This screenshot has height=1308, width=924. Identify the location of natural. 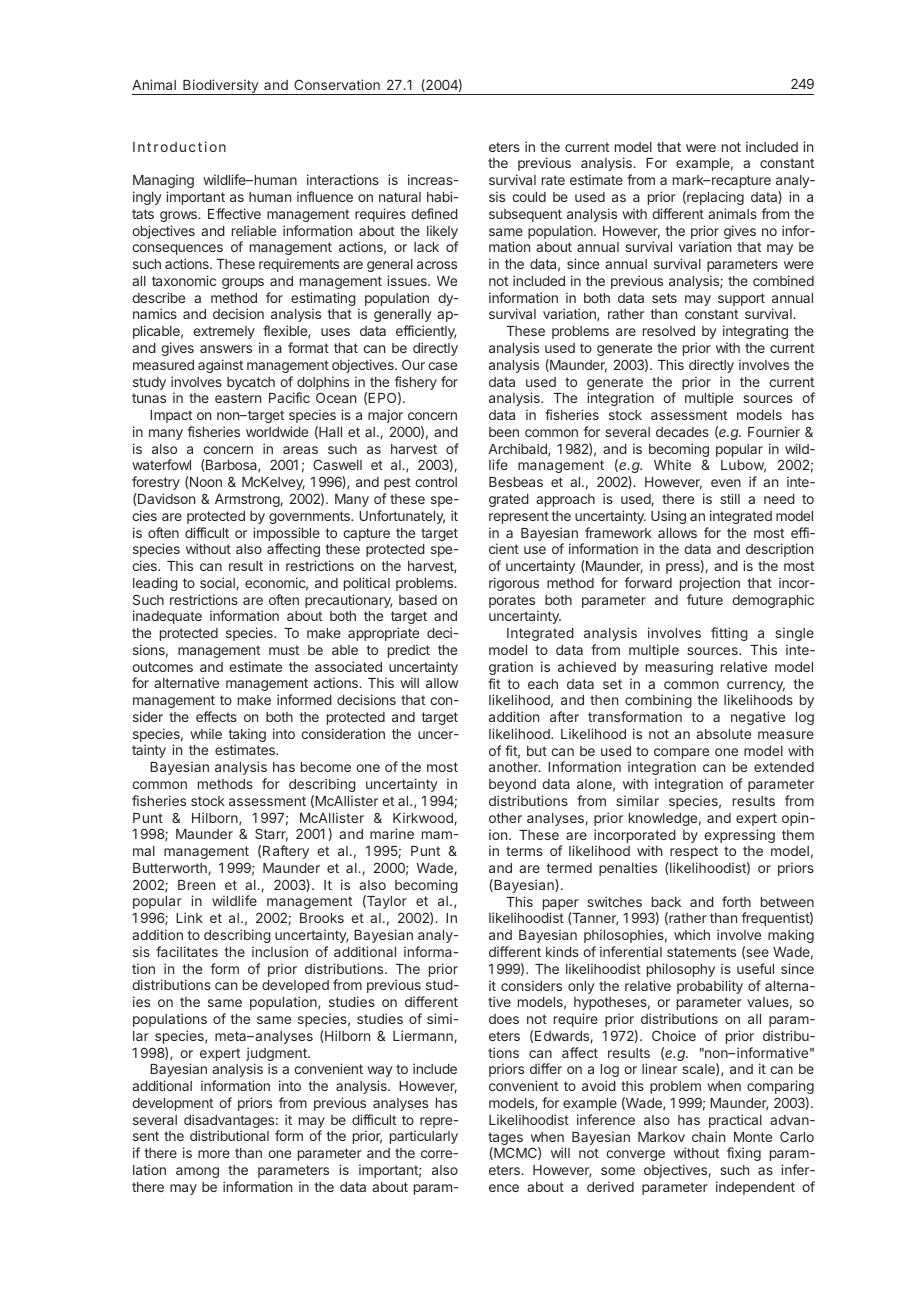
(400, 197).
